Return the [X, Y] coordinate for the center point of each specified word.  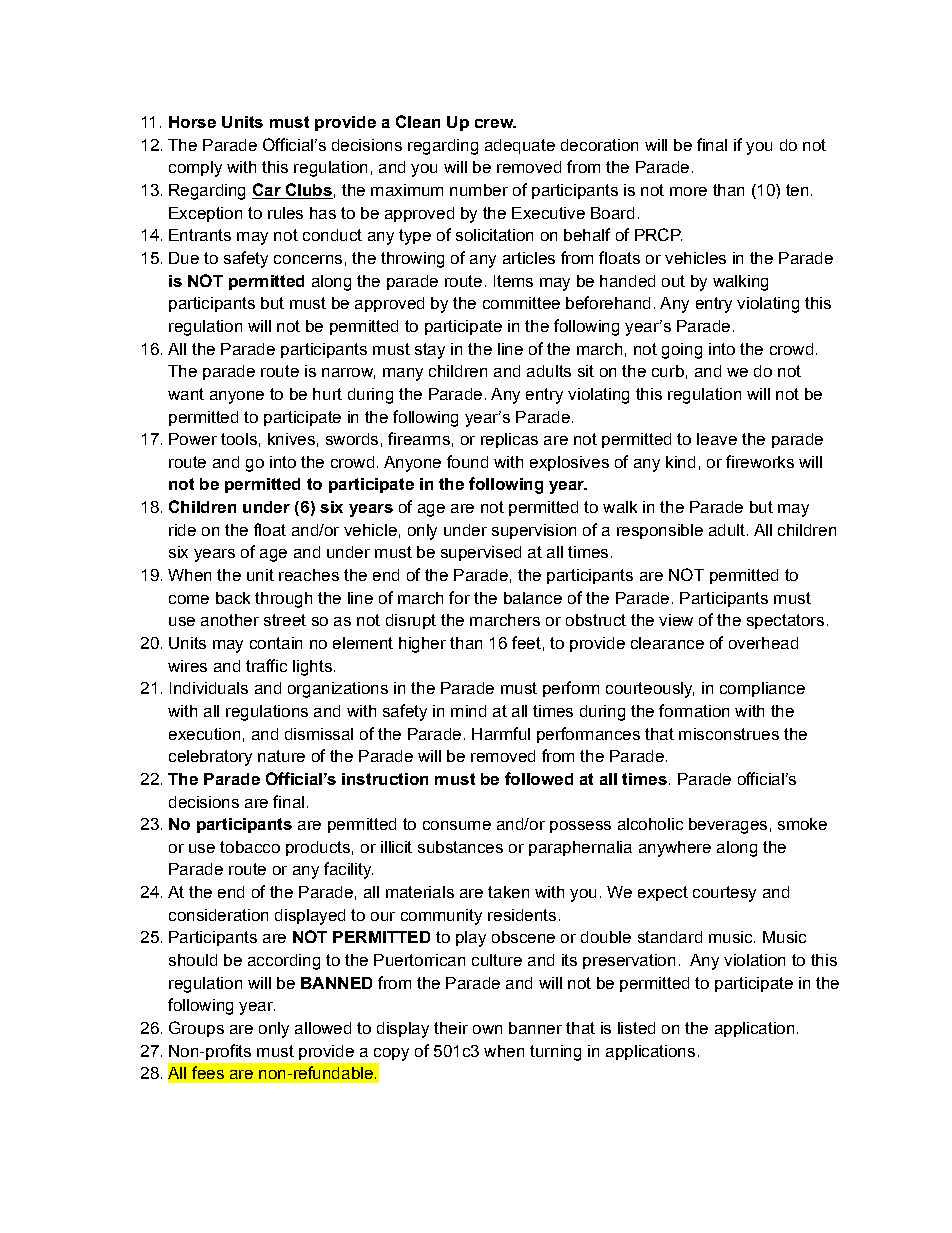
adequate [520, 146]
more [688, 191]
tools [239, 439]
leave [717, 439]
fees [208, 1072]
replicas [509, 440]
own [487, 1029]
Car [267, 191]
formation [694, 710]
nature [281, 756]
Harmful [501, 733]
